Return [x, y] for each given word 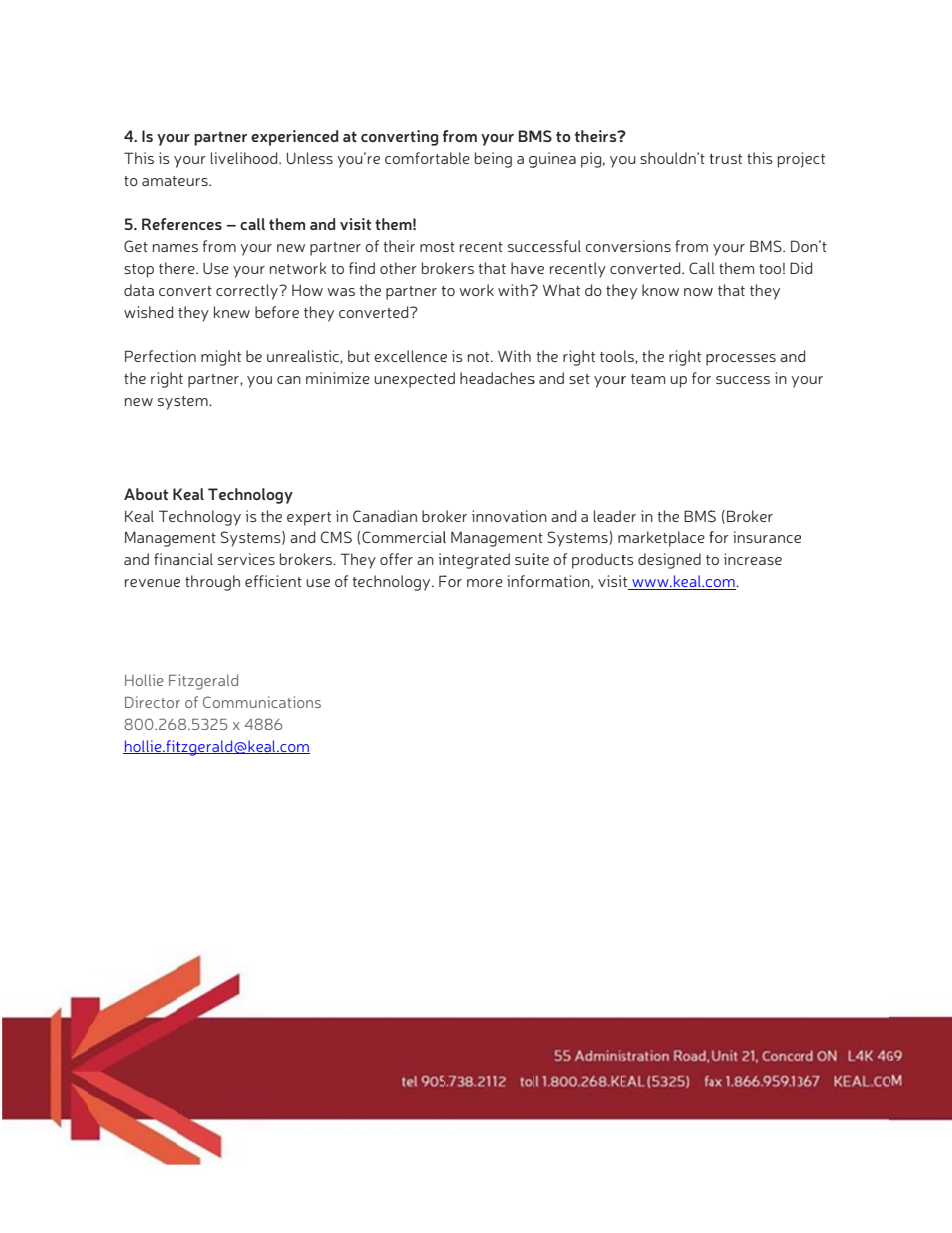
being [493, 160]
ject [813, 160]
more [485, 583]
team [648, 379]
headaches [497, 378]
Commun [234, 702]
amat [159, 181]
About [146, 494]
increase [753, 559]
